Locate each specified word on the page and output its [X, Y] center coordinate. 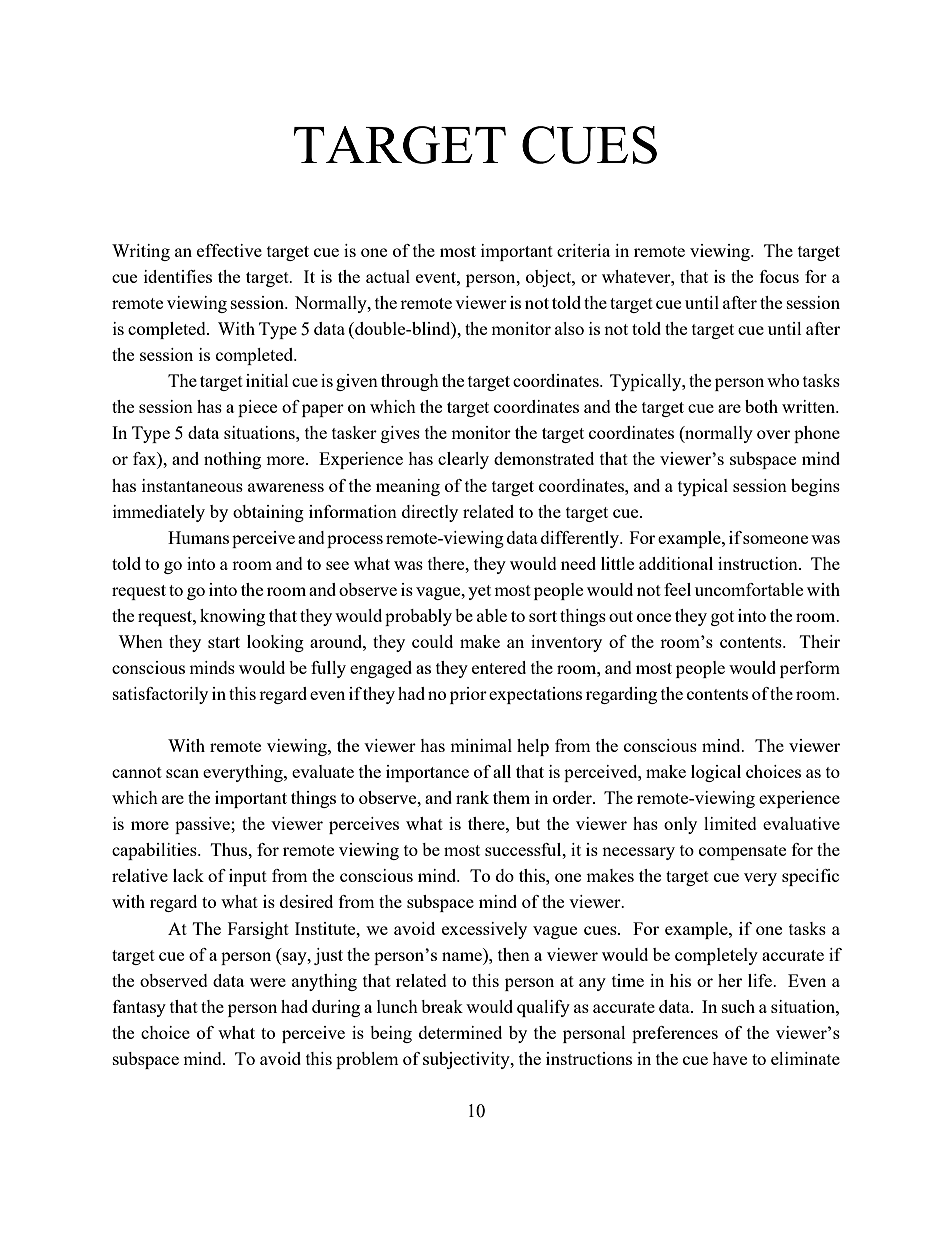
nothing [232, 460]
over [773, 434]
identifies [178, 276]
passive [203, 825]
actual [388, 276]
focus [779, 276]
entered [499, 667]
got [722, 618]
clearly [463, 460]
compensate [742, 852]
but [528, 823]
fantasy [139, 1008]
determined [460, 1032]
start [224, 642]
